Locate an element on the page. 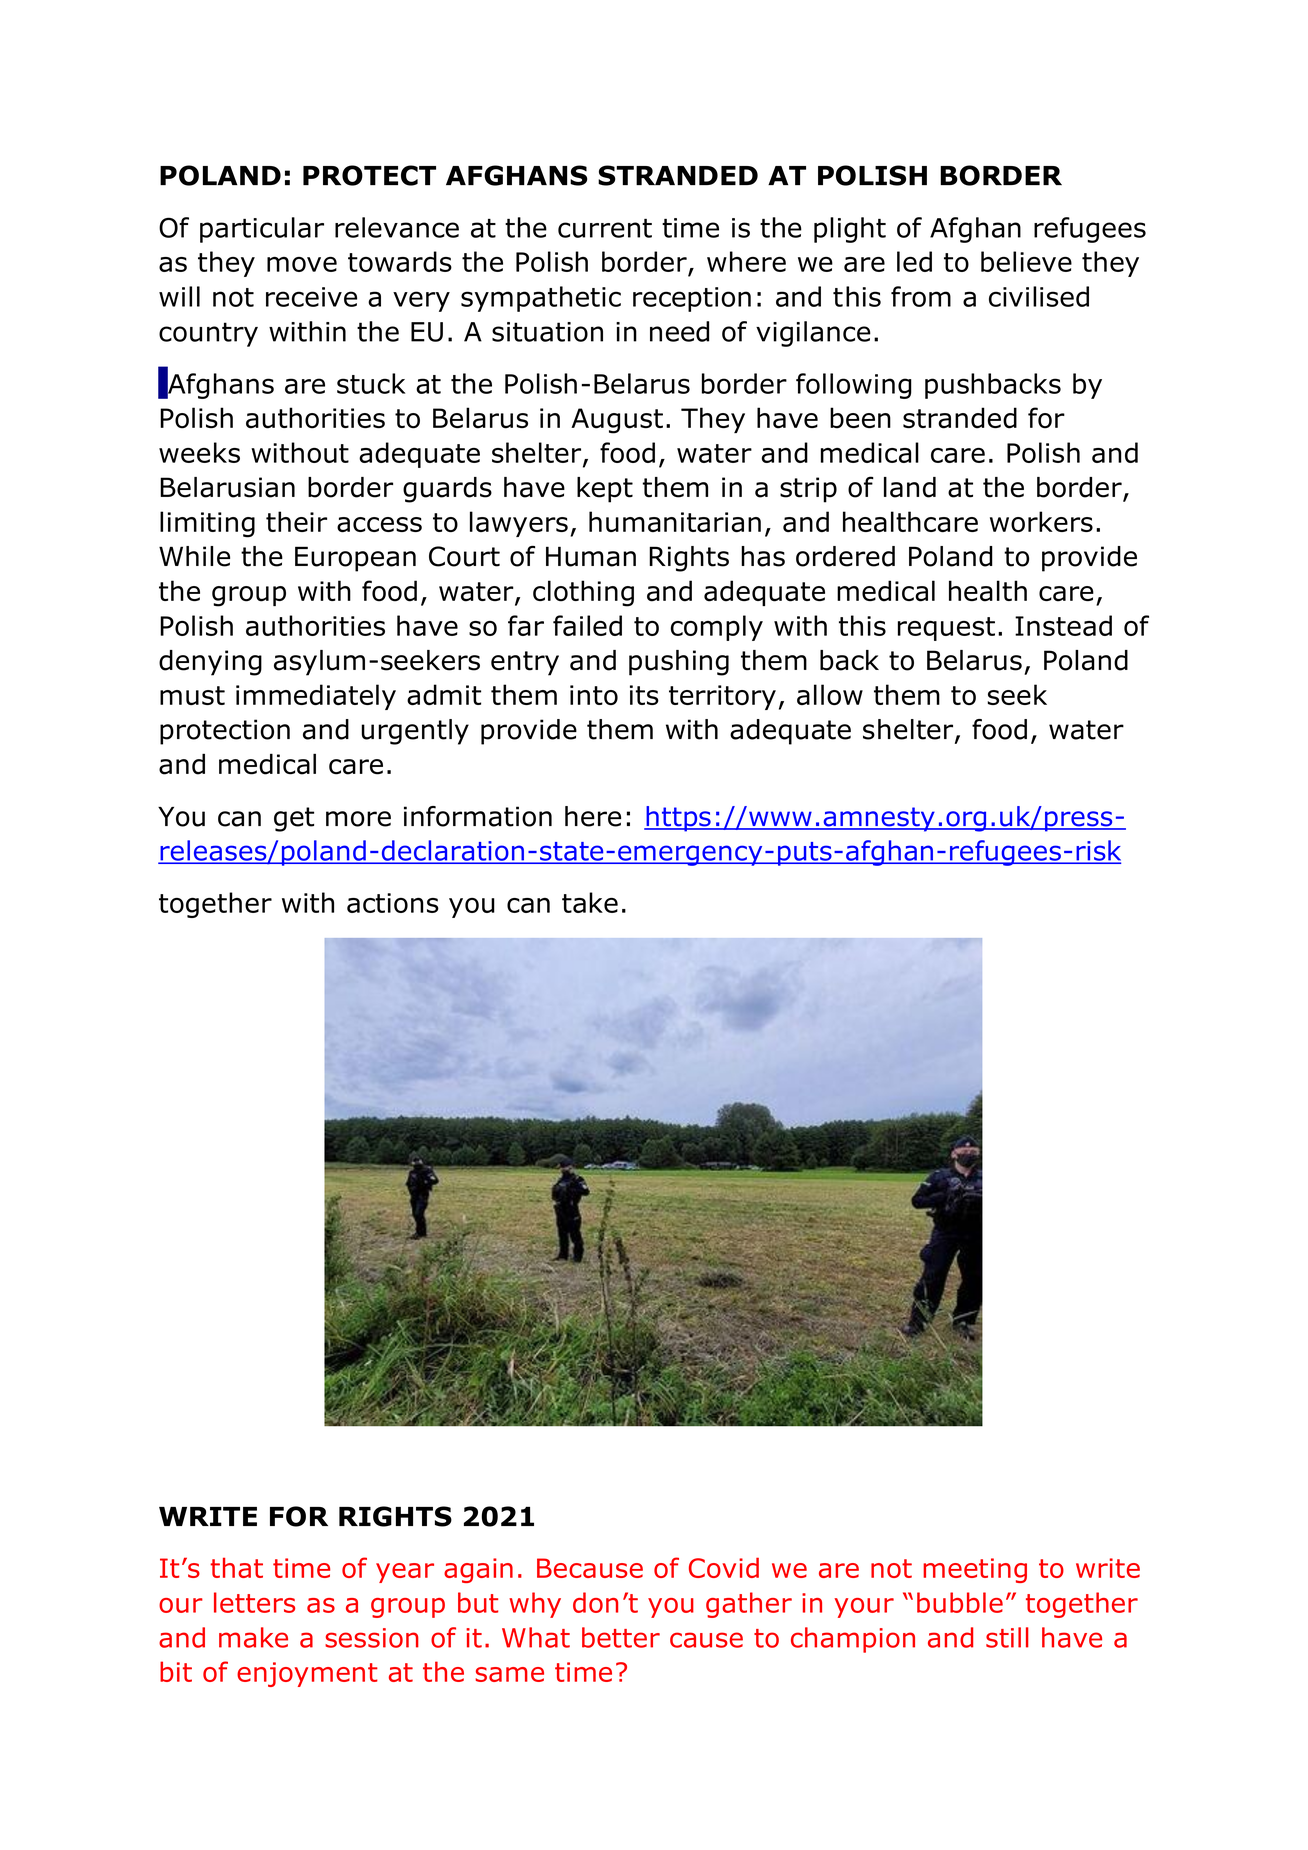  take is located at coordinates (590, 902).
